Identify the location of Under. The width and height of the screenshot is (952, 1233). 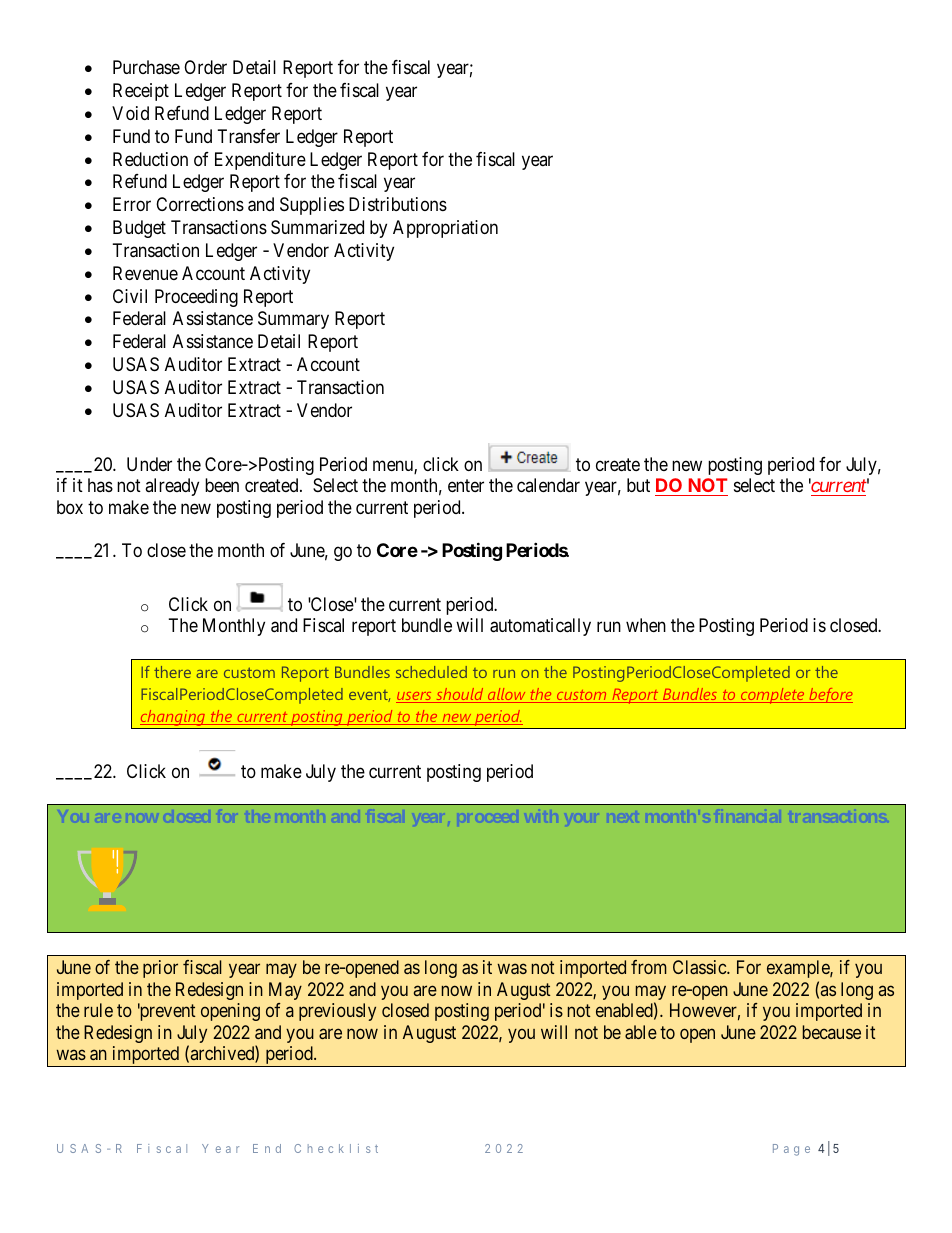
(149, 464).
